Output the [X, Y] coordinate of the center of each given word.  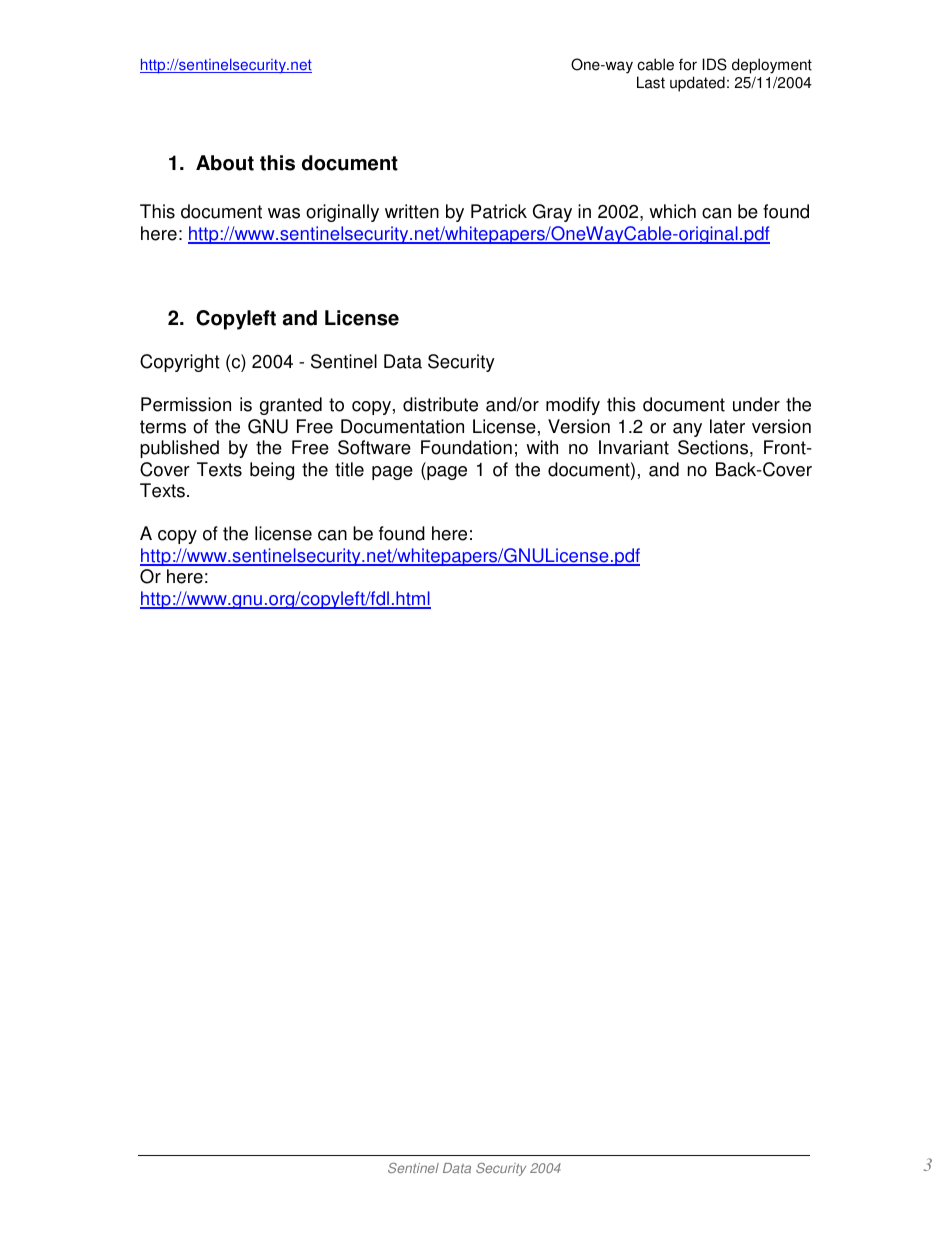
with [542, 447]
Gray [552, 213]
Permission [186, 404]
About [225, 163]
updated [697, 84]
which [672, 211]
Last [651, 82]
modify [573, 406]
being [272, 471]
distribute [440, 404]
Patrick [499, 211]
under [756, 404]
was [284, 213]
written [412, 211]
